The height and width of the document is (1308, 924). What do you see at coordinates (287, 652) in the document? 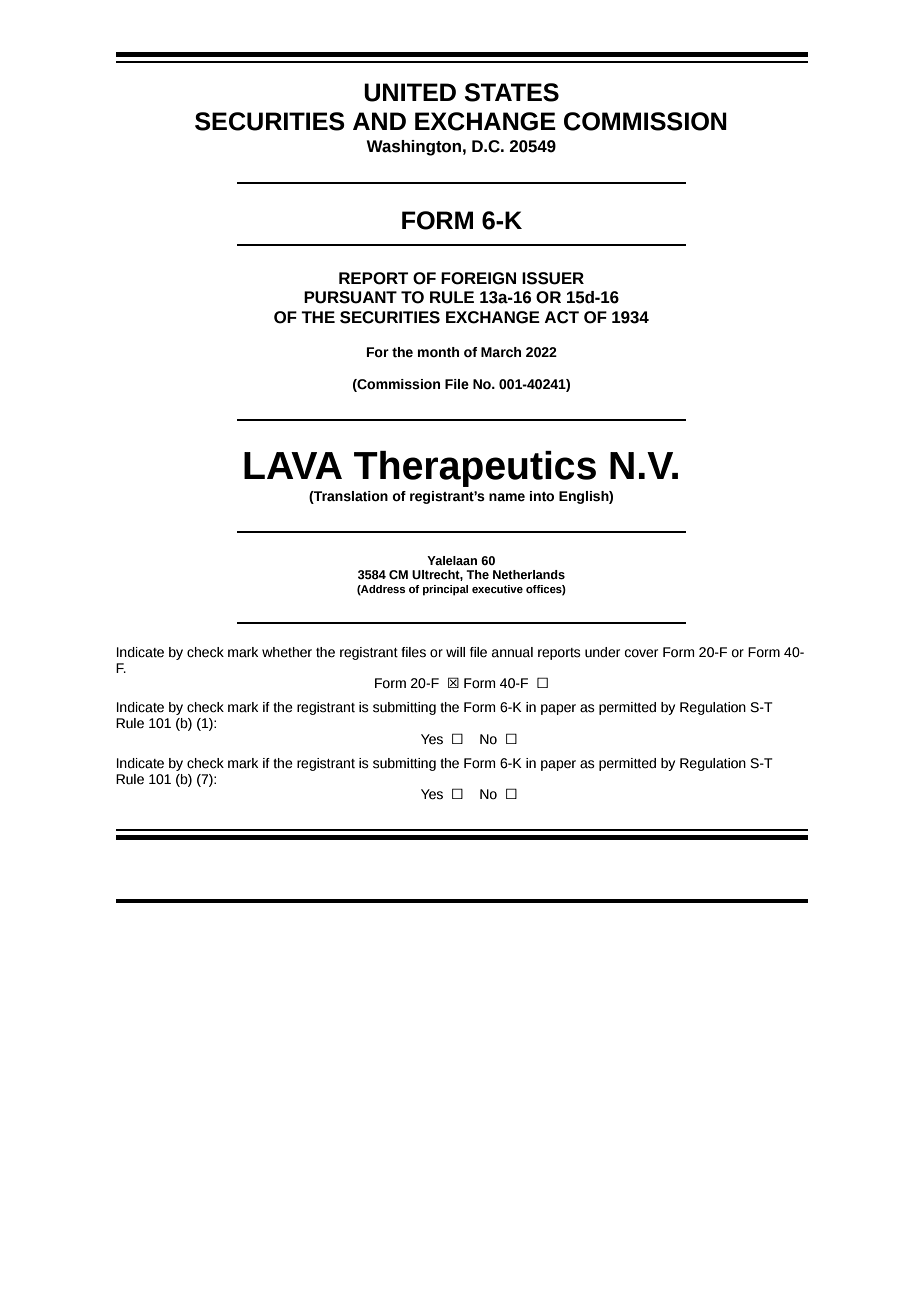
I see `whether` at bounding box center [287, 652].
